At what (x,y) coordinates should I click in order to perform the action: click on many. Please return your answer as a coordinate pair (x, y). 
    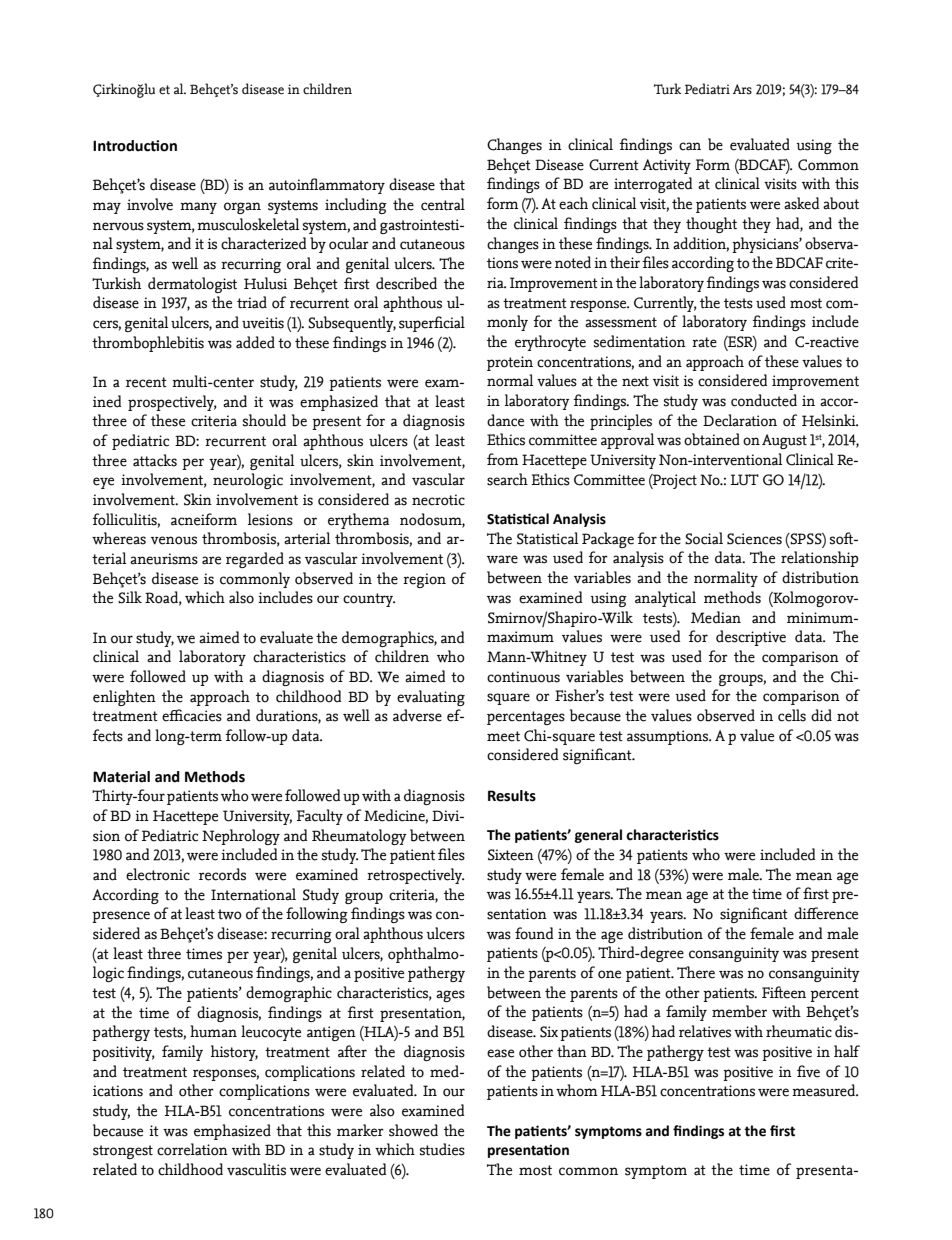
    Looking at the image, I should click on (198, 208).
